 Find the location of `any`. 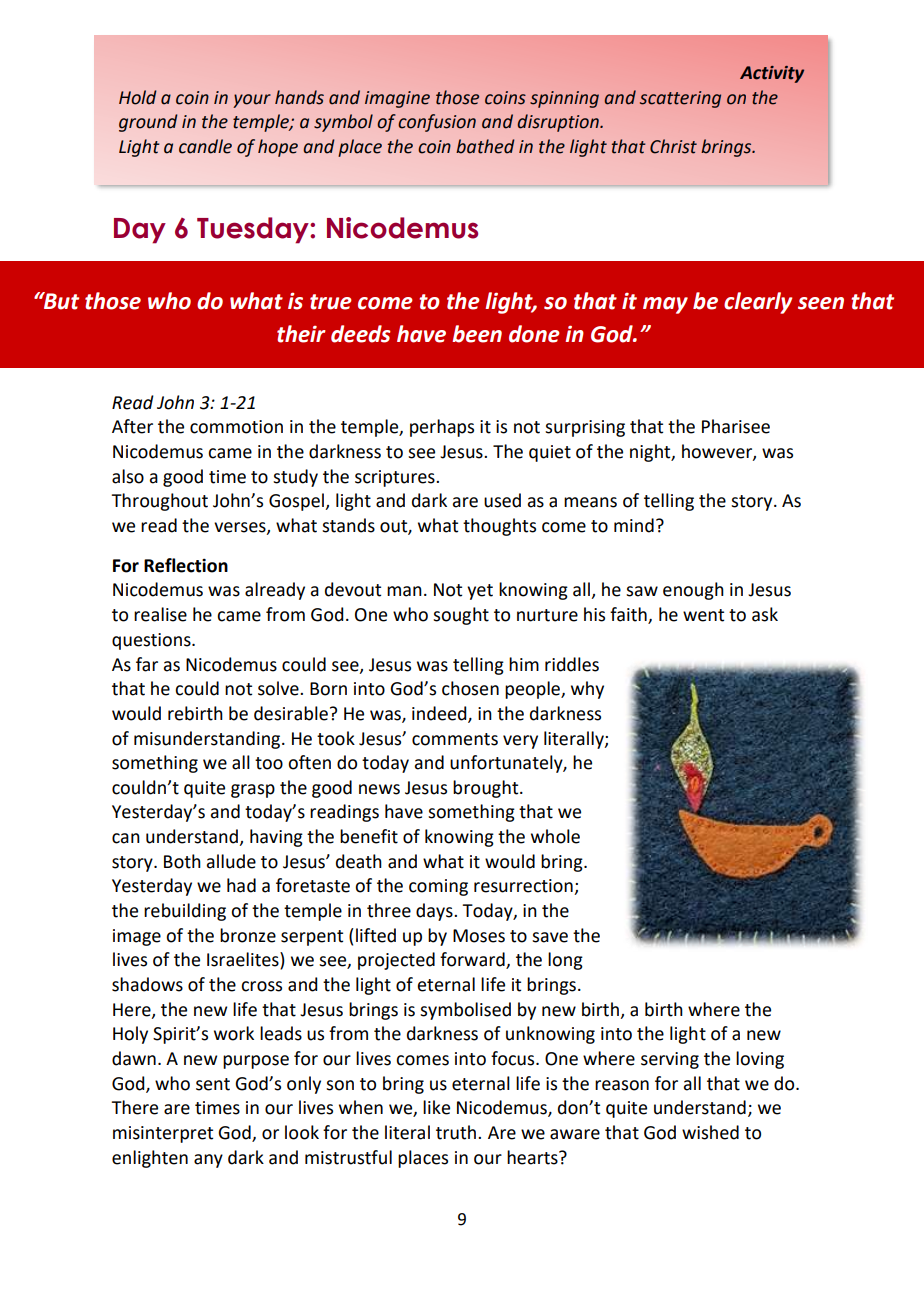

any is located at coordinates (208, 1161).
